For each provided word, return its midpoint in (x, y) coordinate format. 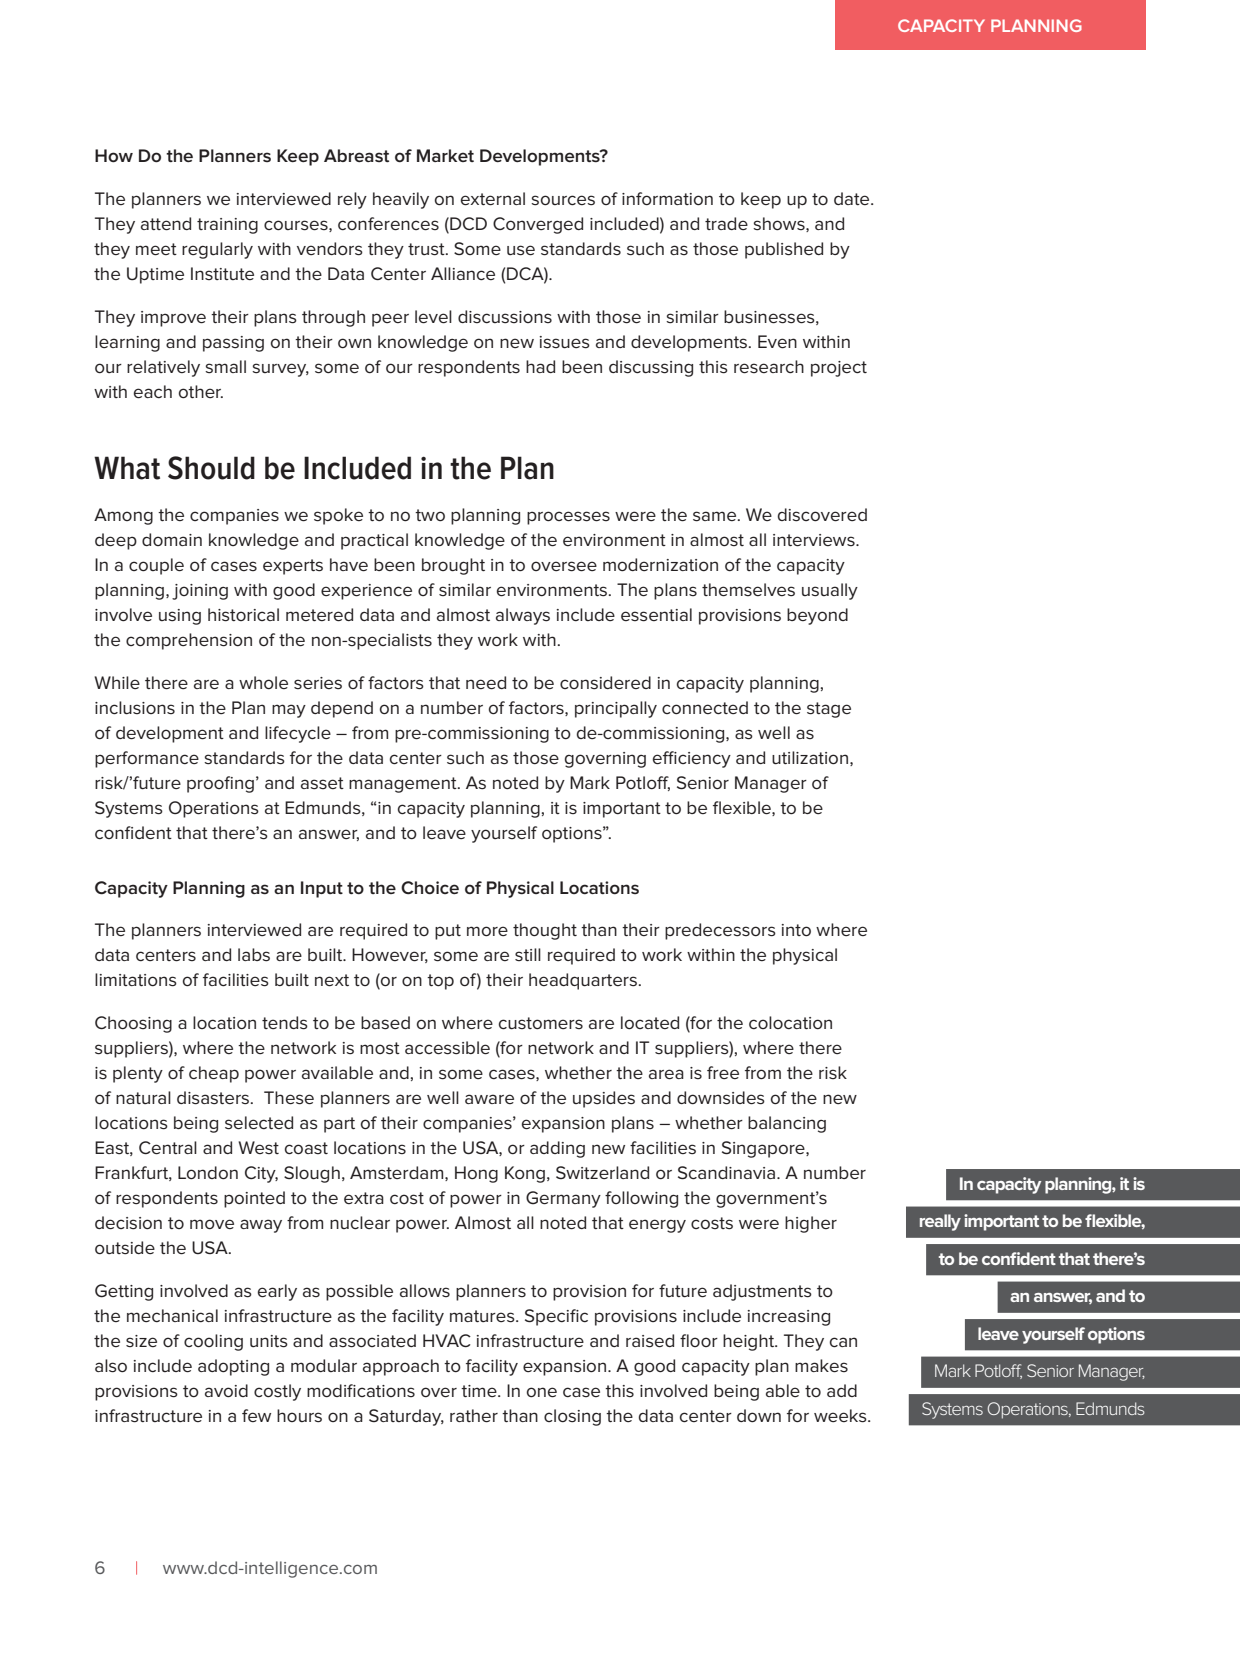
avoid (226, 1390)
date (853, 198)
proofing (220, 784)
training (227, 226)
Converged (538, 225)
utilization (810, 757)
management (404, 785)
